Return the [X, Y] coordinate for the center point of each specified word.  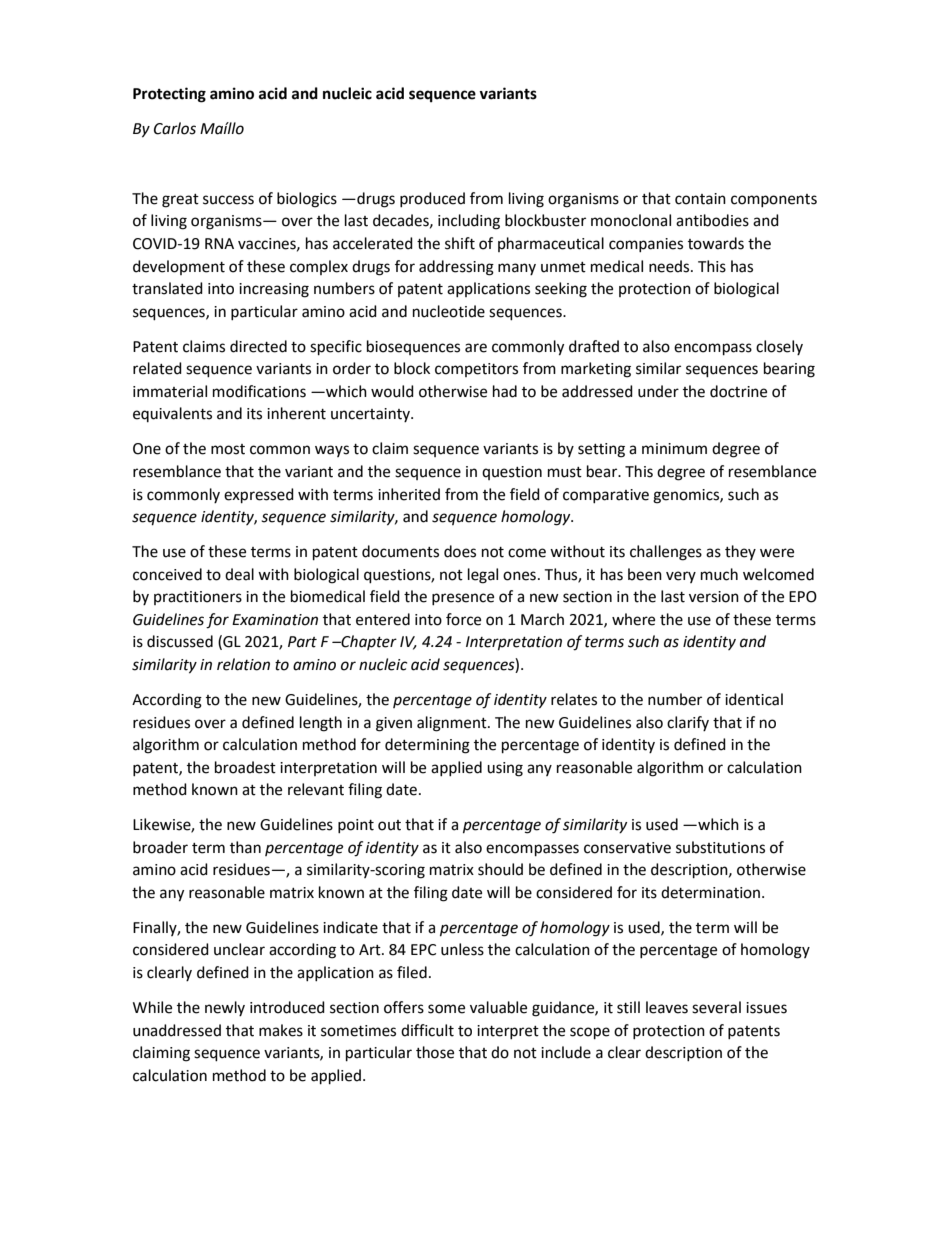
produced [432, 199]
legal [483, 576]
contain [700, 199]
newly [225, 1008]
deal [239, 574]
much [719, 574]
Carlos [175, 128]
